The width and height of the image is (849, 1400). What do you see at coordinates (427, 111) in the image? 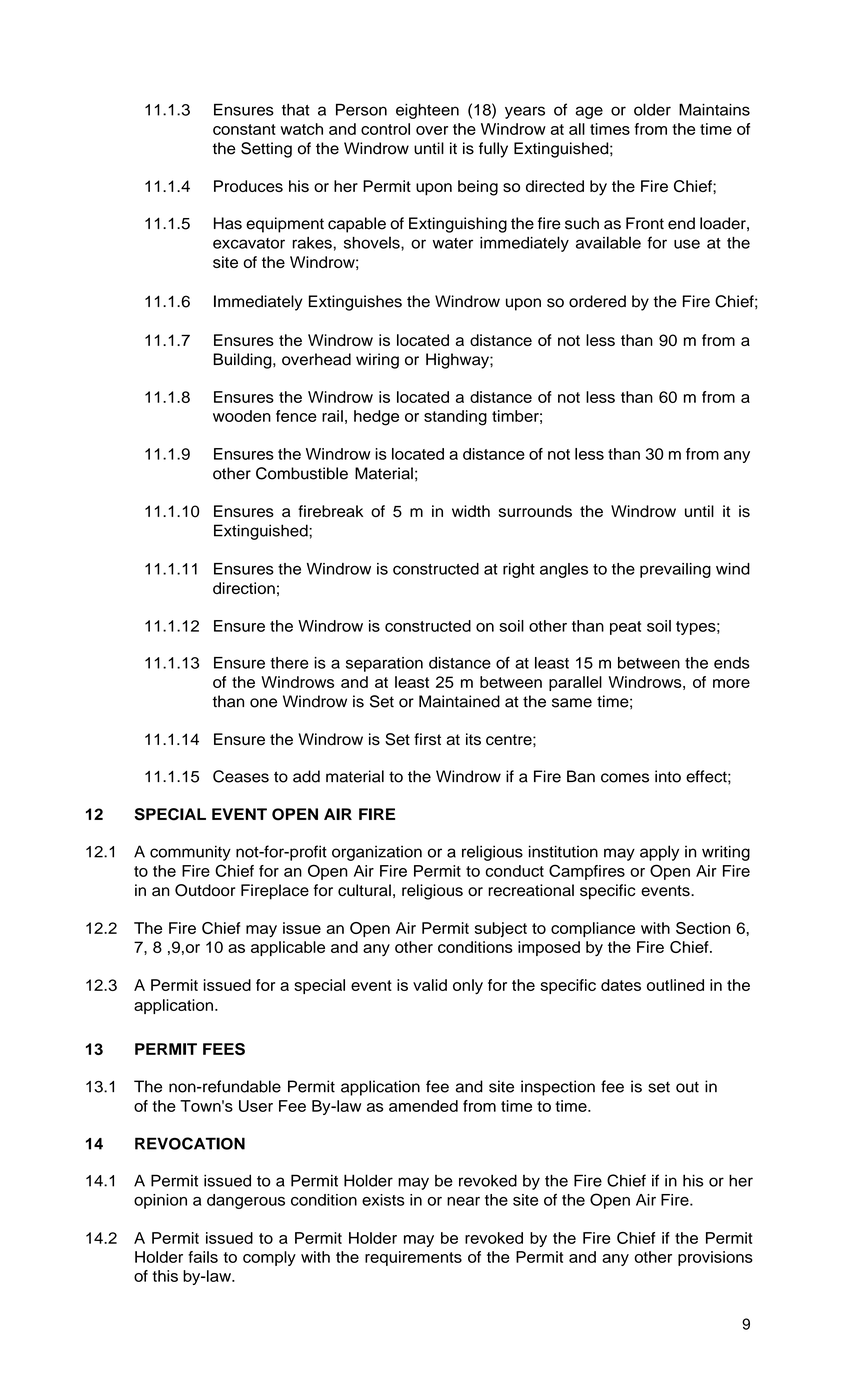
I see `eighteen` at bounding box center [427, 111].
